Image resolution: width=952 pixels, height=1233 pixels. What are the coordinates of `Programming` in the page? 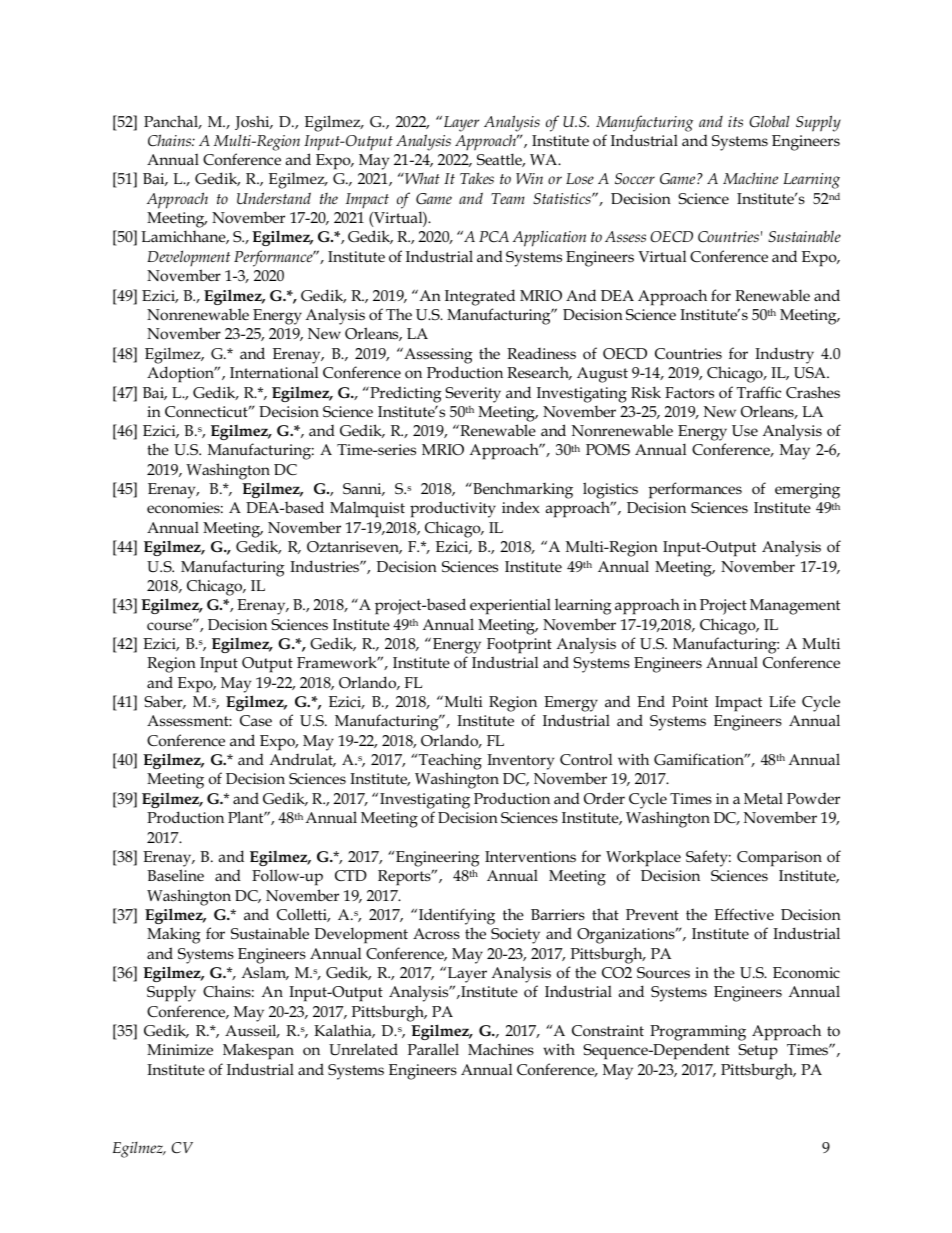 It's located at (698, 1033).
